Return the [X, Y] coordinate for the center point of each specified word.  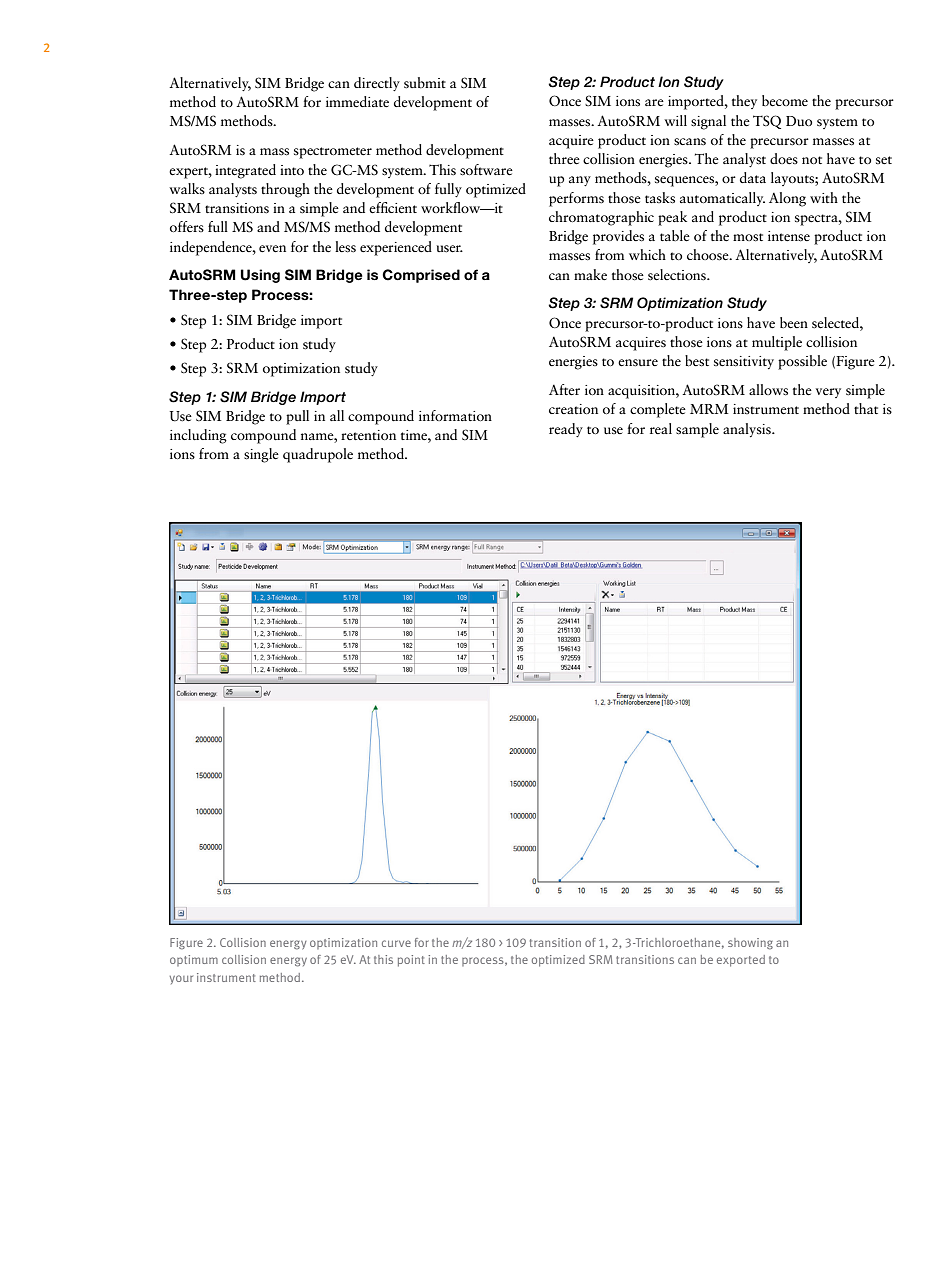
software [486, 170]
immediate [357, 101]
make [590, 274]
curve [396, 943]
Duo [799, 121]
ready [566, 430]
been [794, 323]
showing [750, 944]
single [261, 455]
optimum [194, 960]
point [411, 961]
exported [741, 961]
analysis [748, 430]
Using [260, 276]
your [181, 979]
